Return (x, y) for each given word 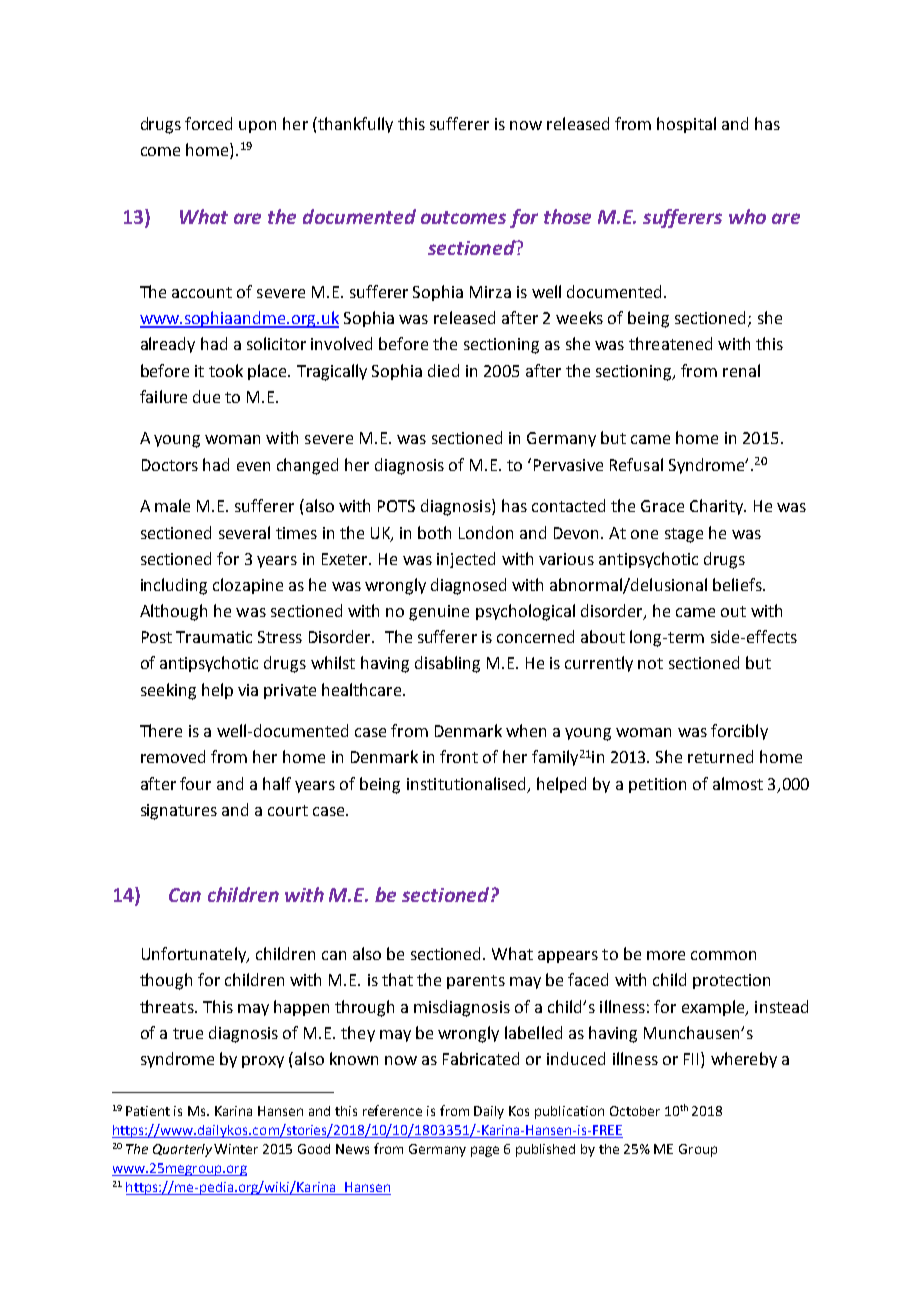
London (486, 532)
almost (738, 783)
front (459, 756)
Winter (236, 1149)
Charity (717, 507)
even (253, 466)
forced (208, 123)
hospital (686, 125)
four (195, 783)
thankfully (354, 125)
